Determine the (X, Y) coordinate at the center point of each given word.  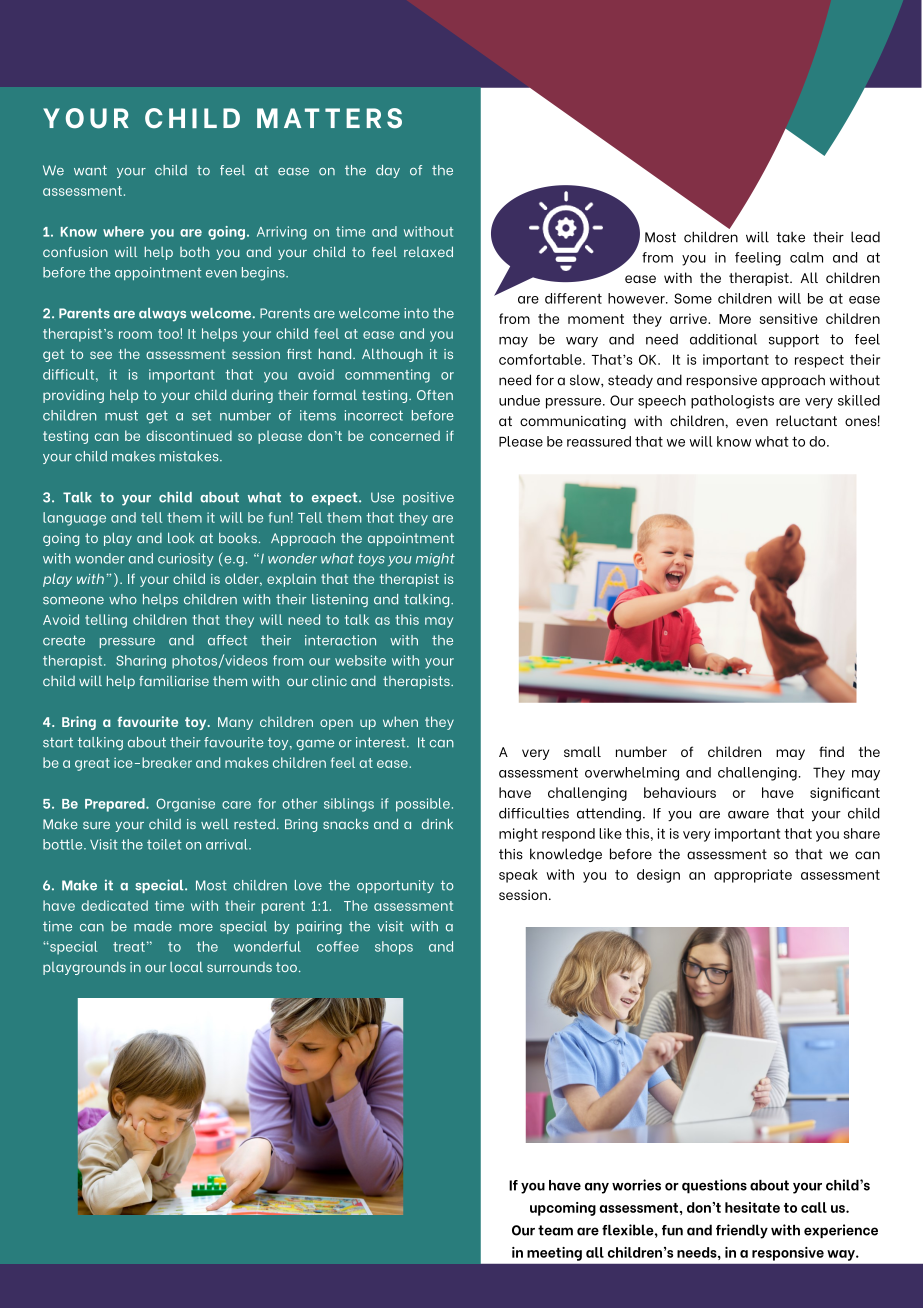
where (123, 231)
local (186, 967)
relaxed (428, 251)
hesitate (752, 1207)
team (555, 1230)
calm (806, 257)
